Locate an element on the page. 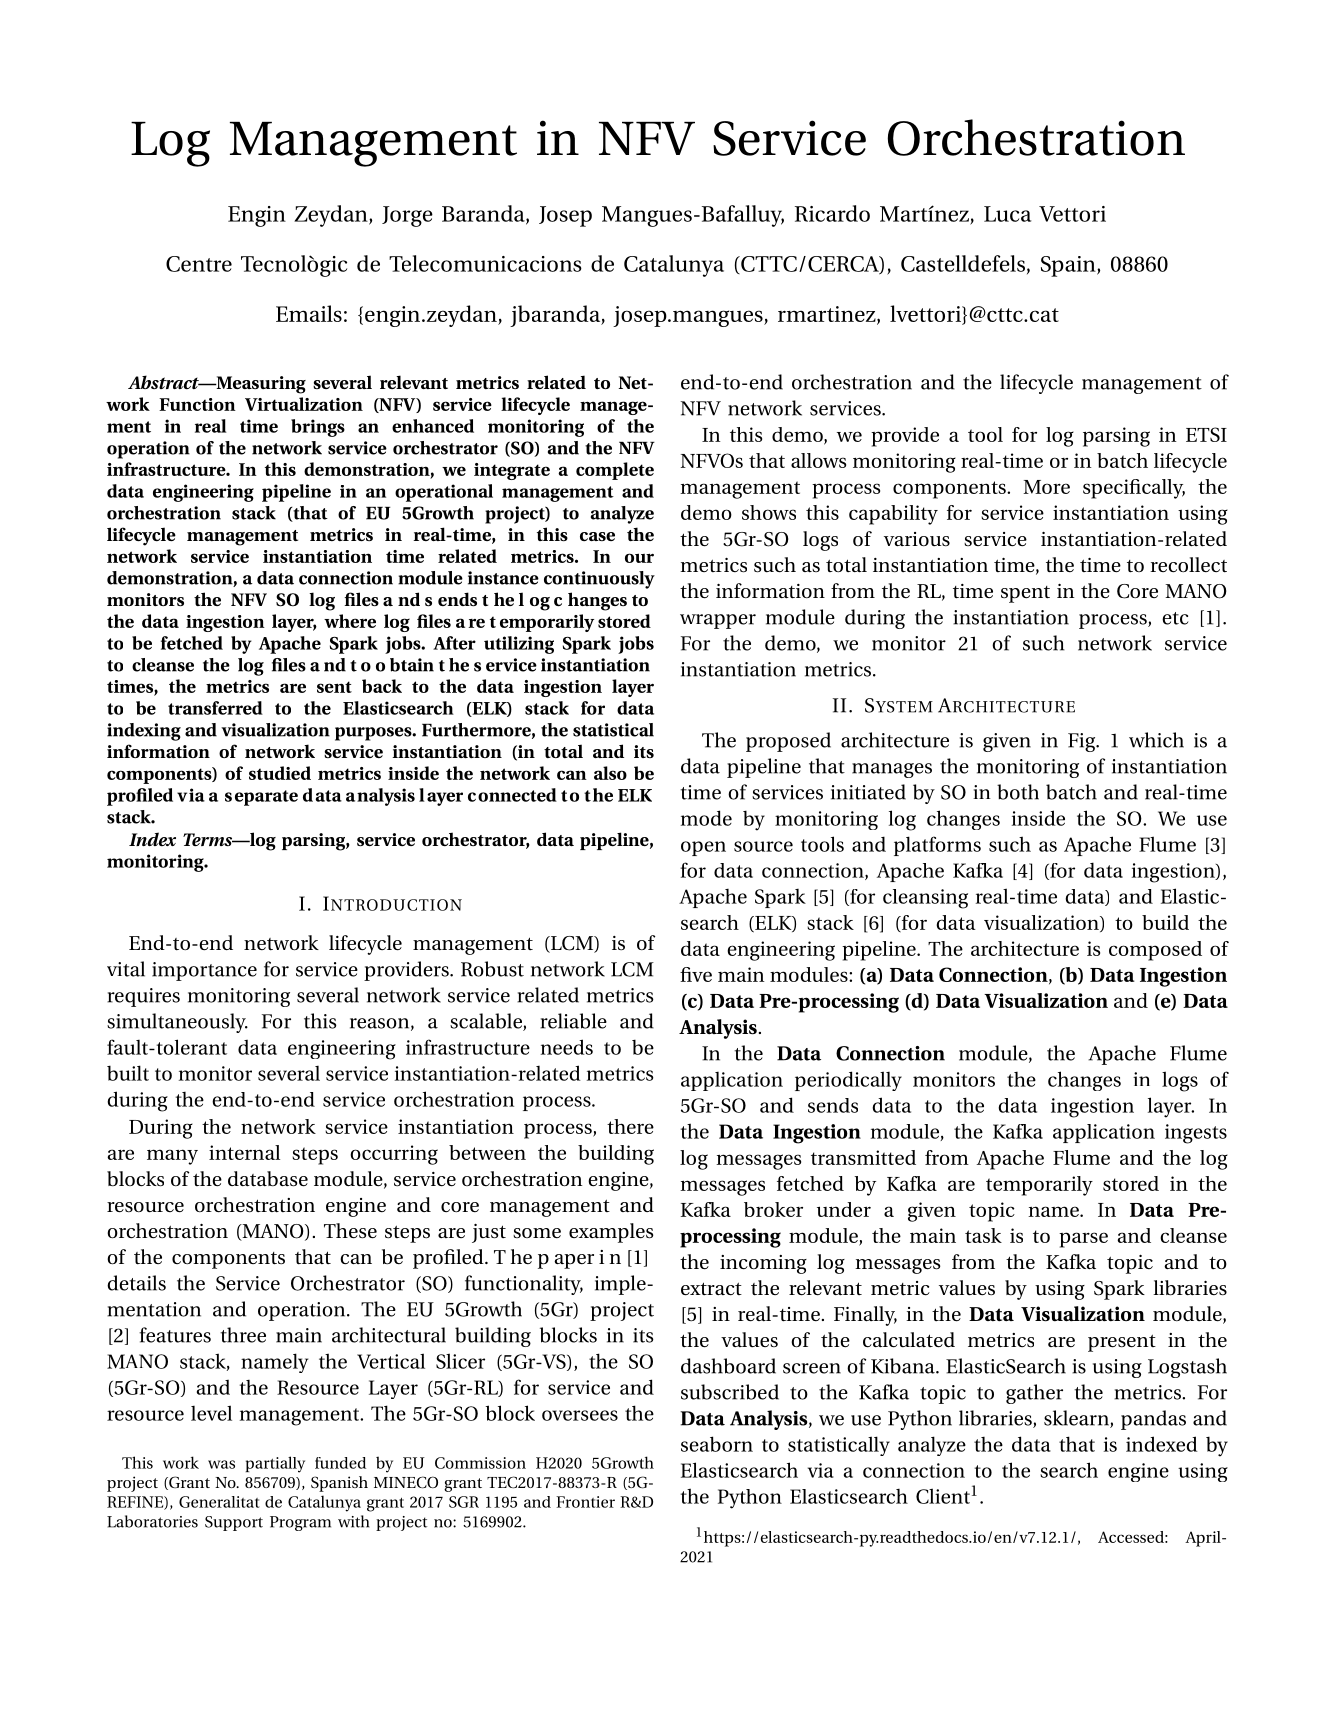  Centre is located at coordinates (199, 264).
